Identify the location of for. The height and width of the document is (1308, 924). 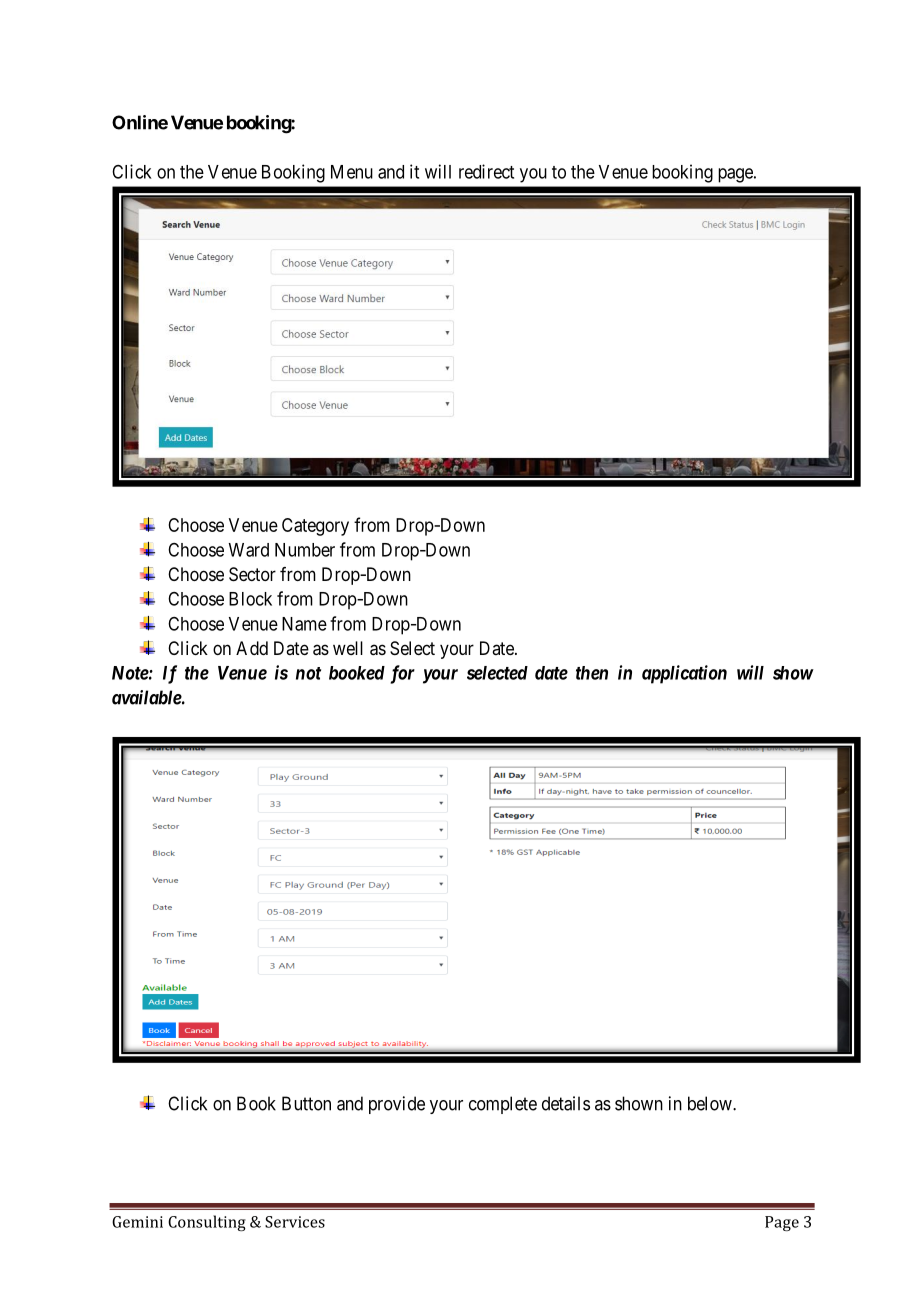
(402, 674).
